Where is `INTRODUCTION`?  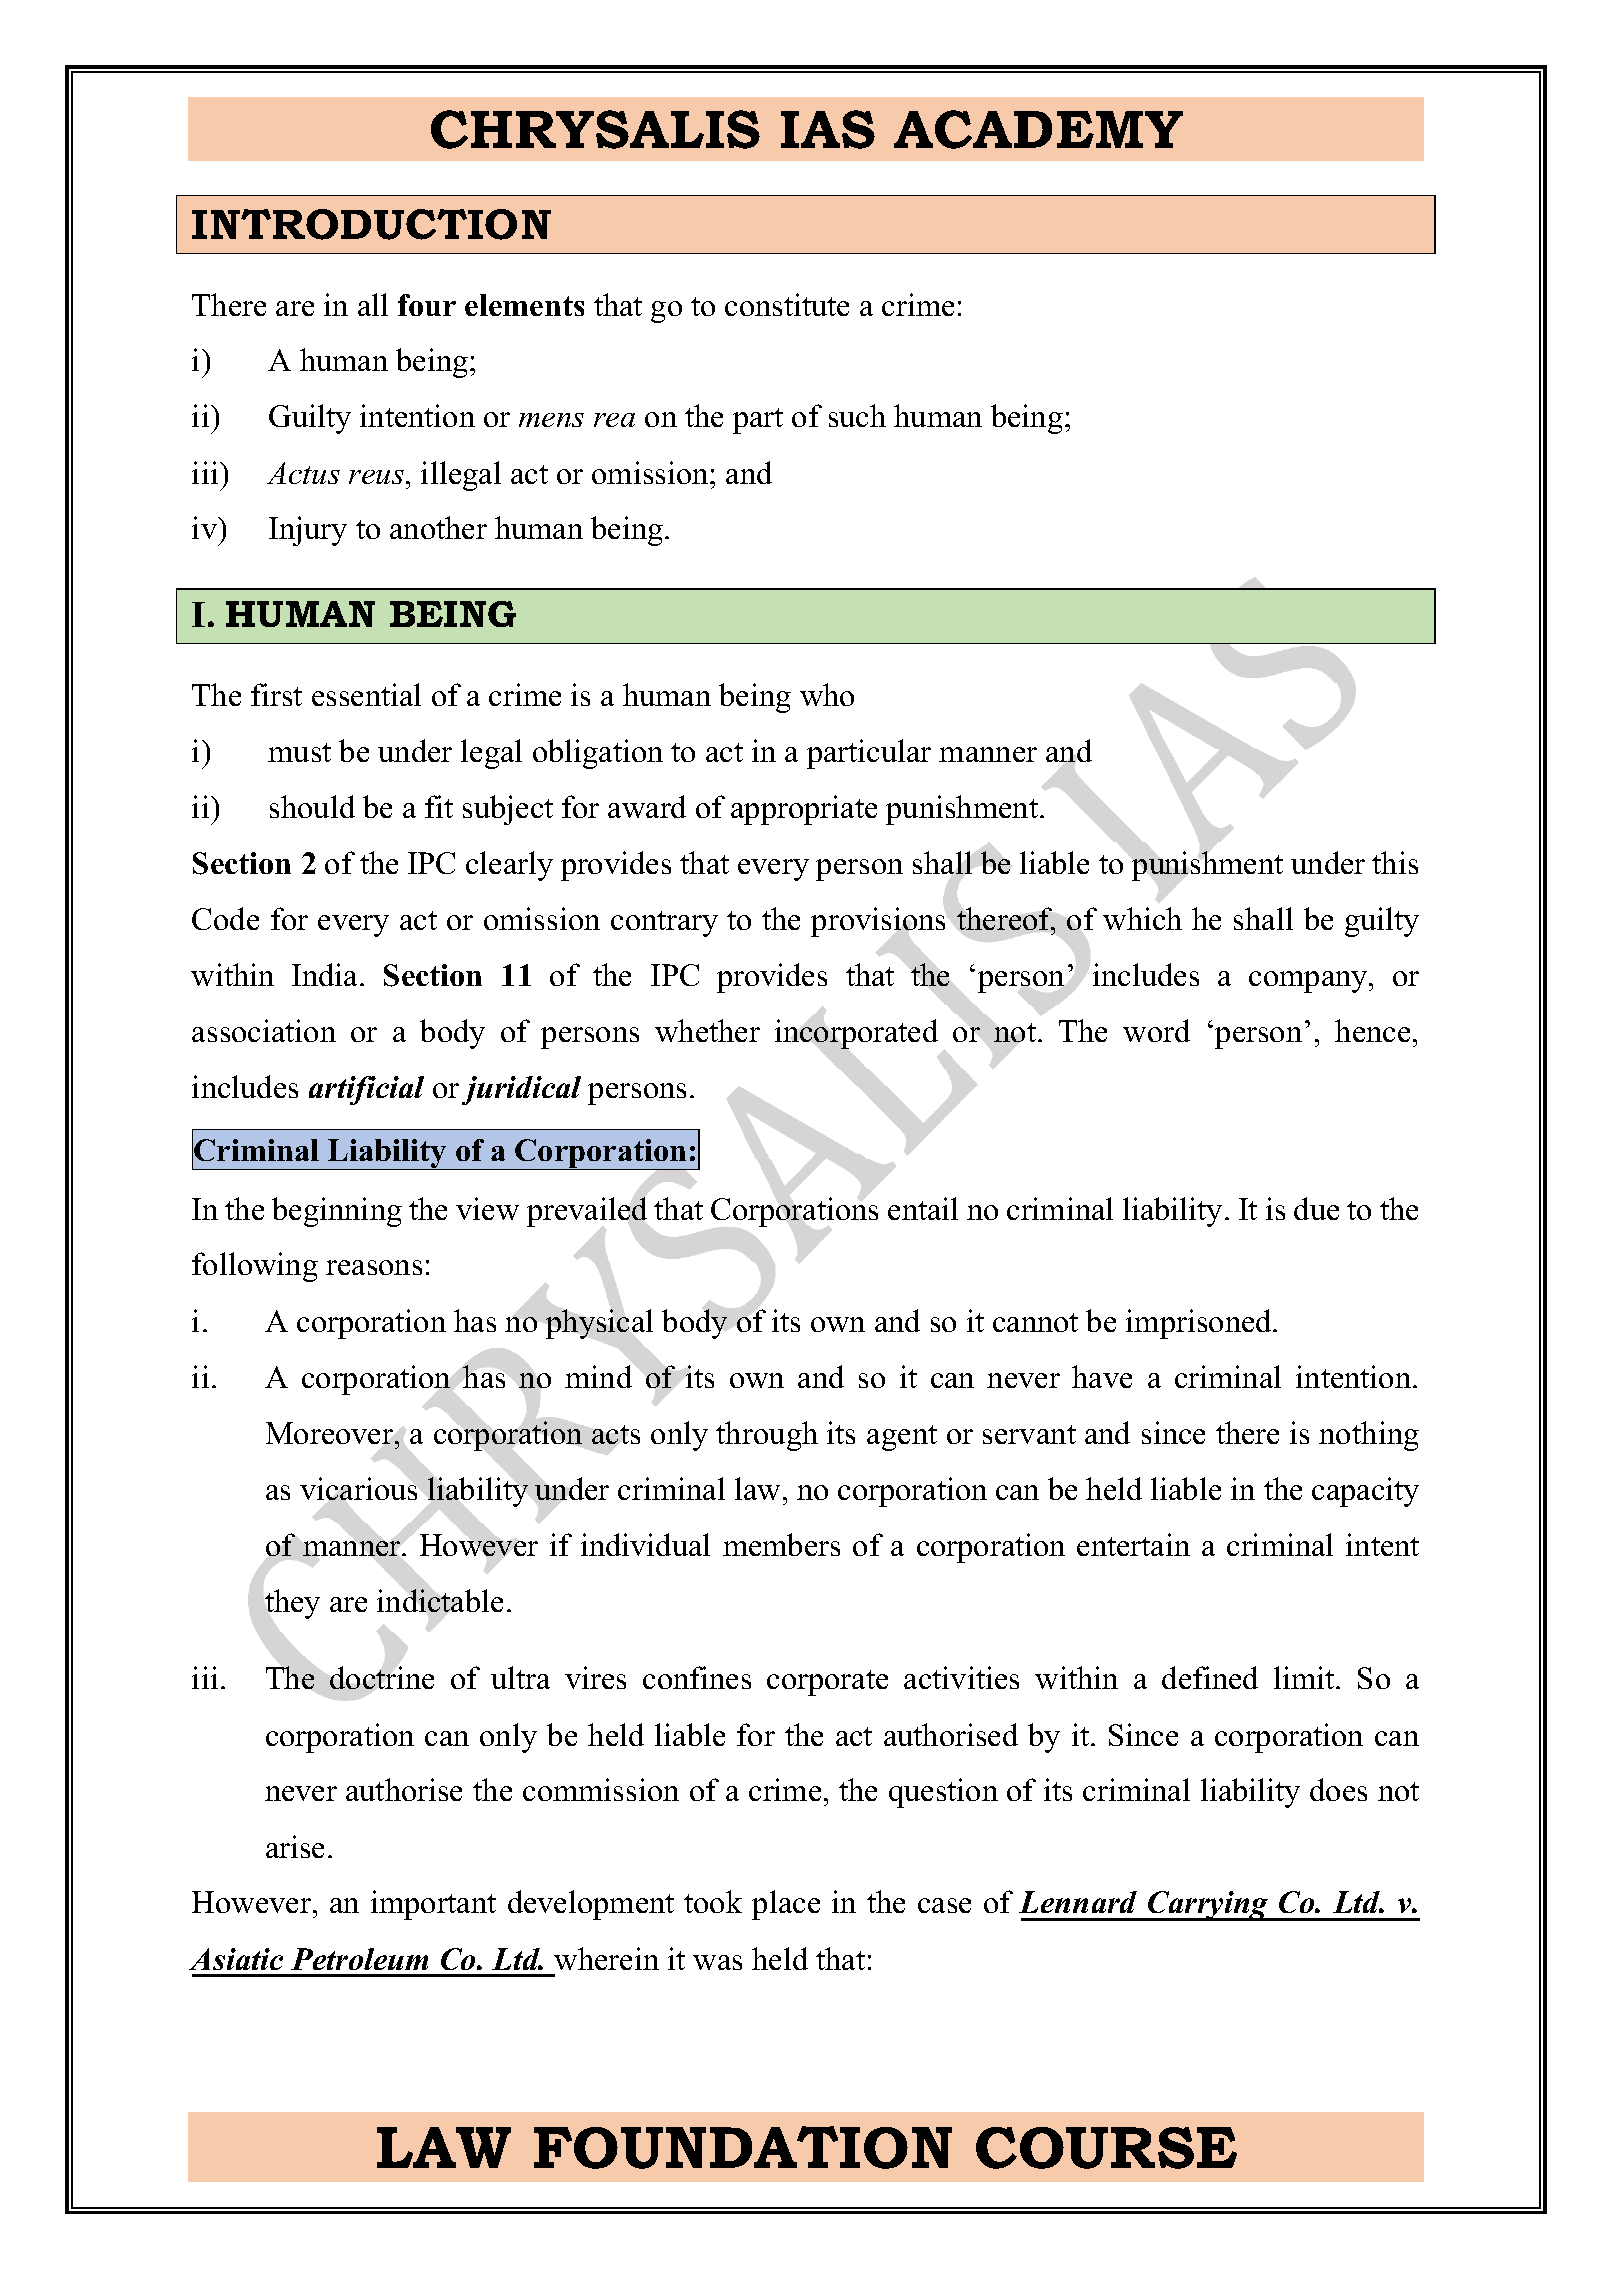
INTRODUCTION is located at coordinates (371, 224).
